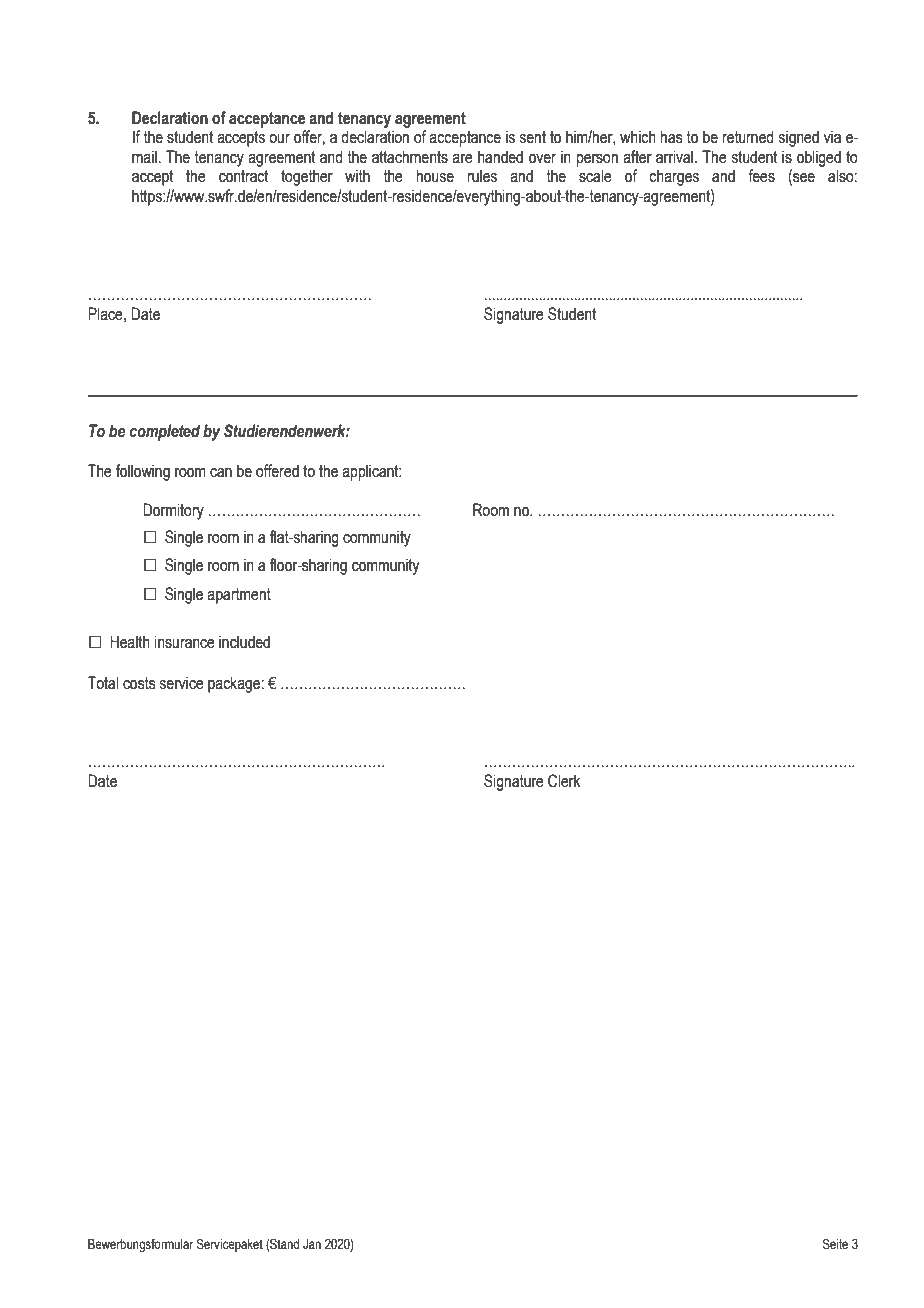  Describe the element at coordinates (139, 683) in the screenshot. I see `costs` at that location.
